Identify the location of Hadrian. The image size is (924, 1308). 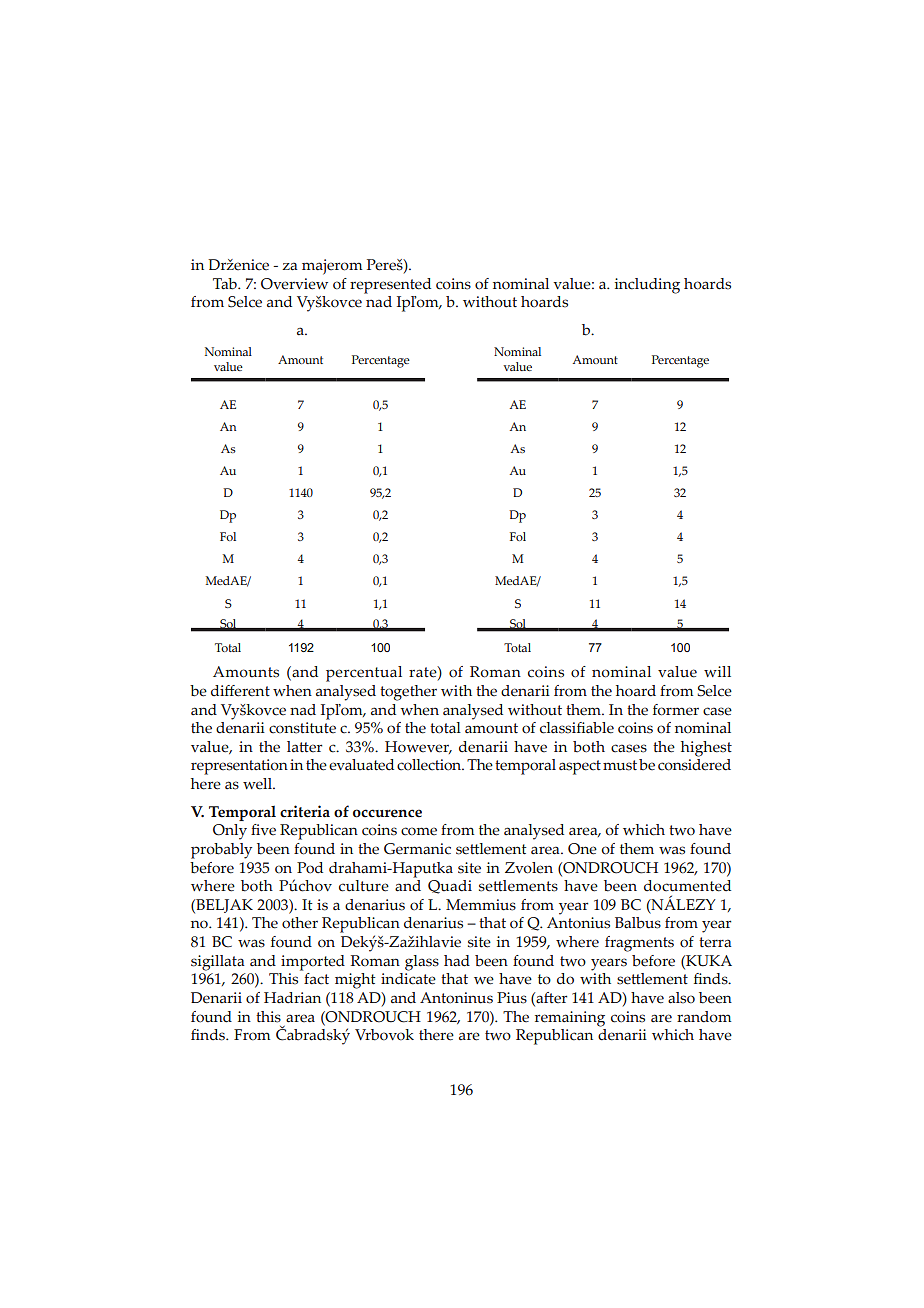
(292, 997).
